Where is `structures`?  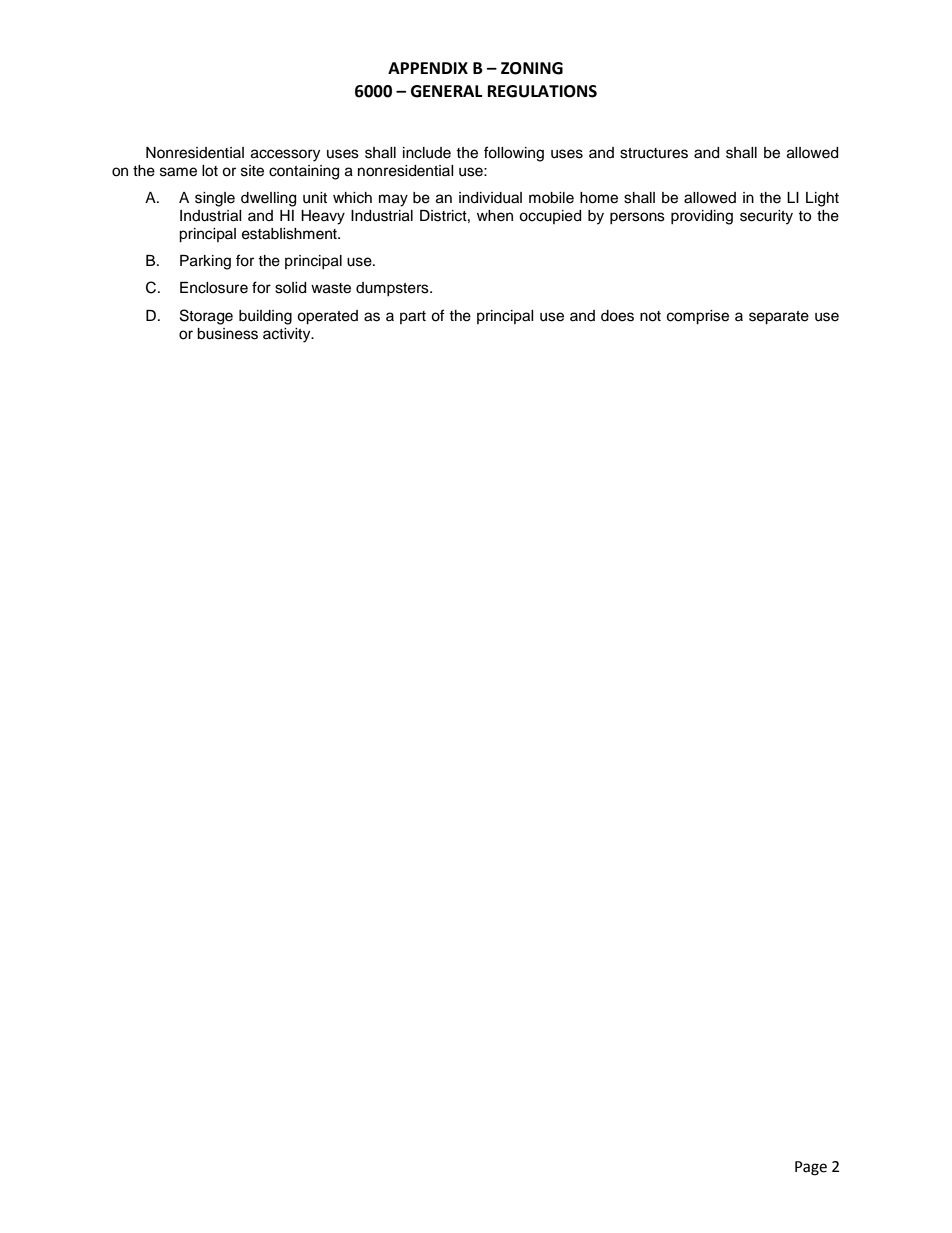 structures is located at coordinates (654, 153).
